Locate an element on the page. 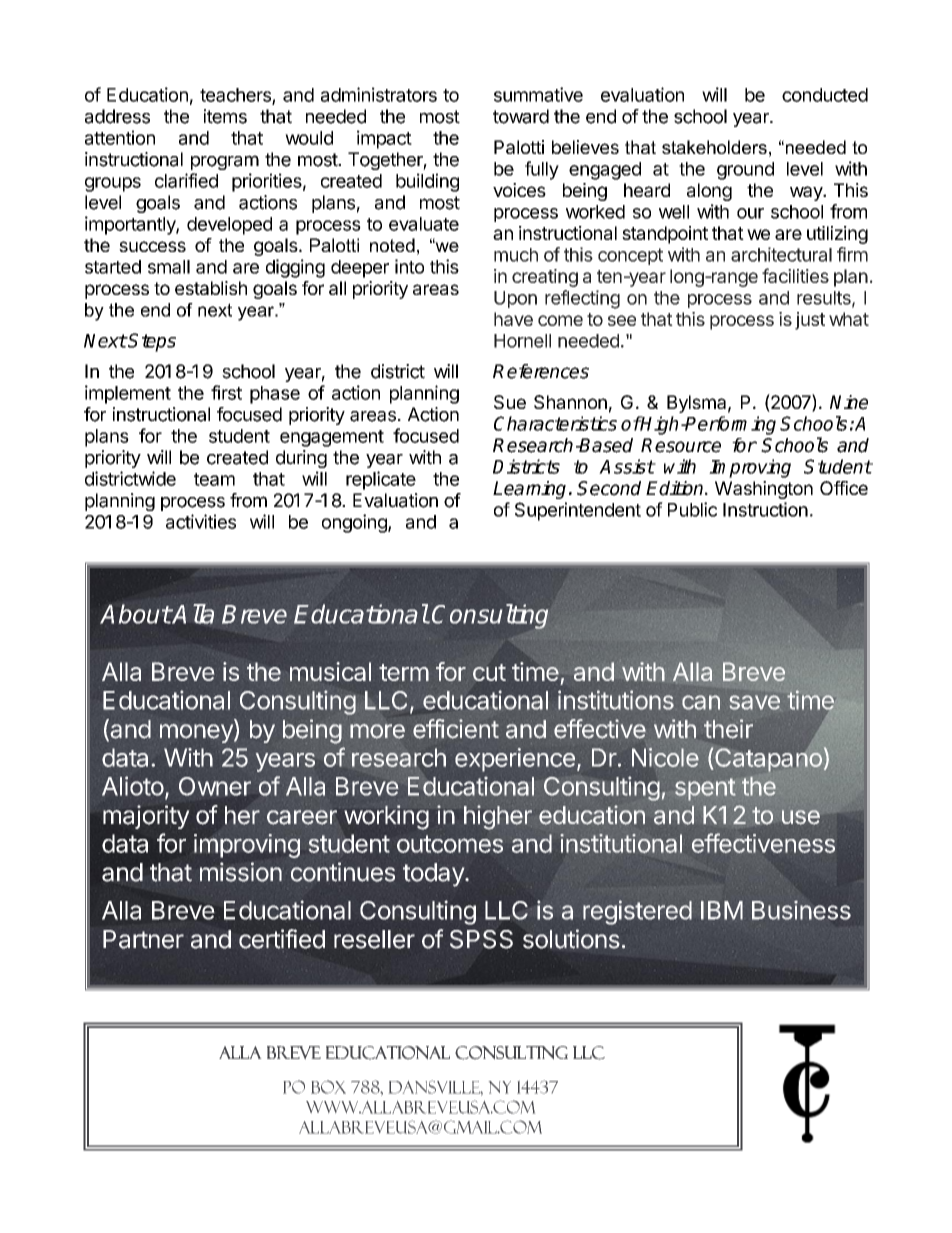 The image size is (952, 1233). have is located at coordinates (513, 319).
